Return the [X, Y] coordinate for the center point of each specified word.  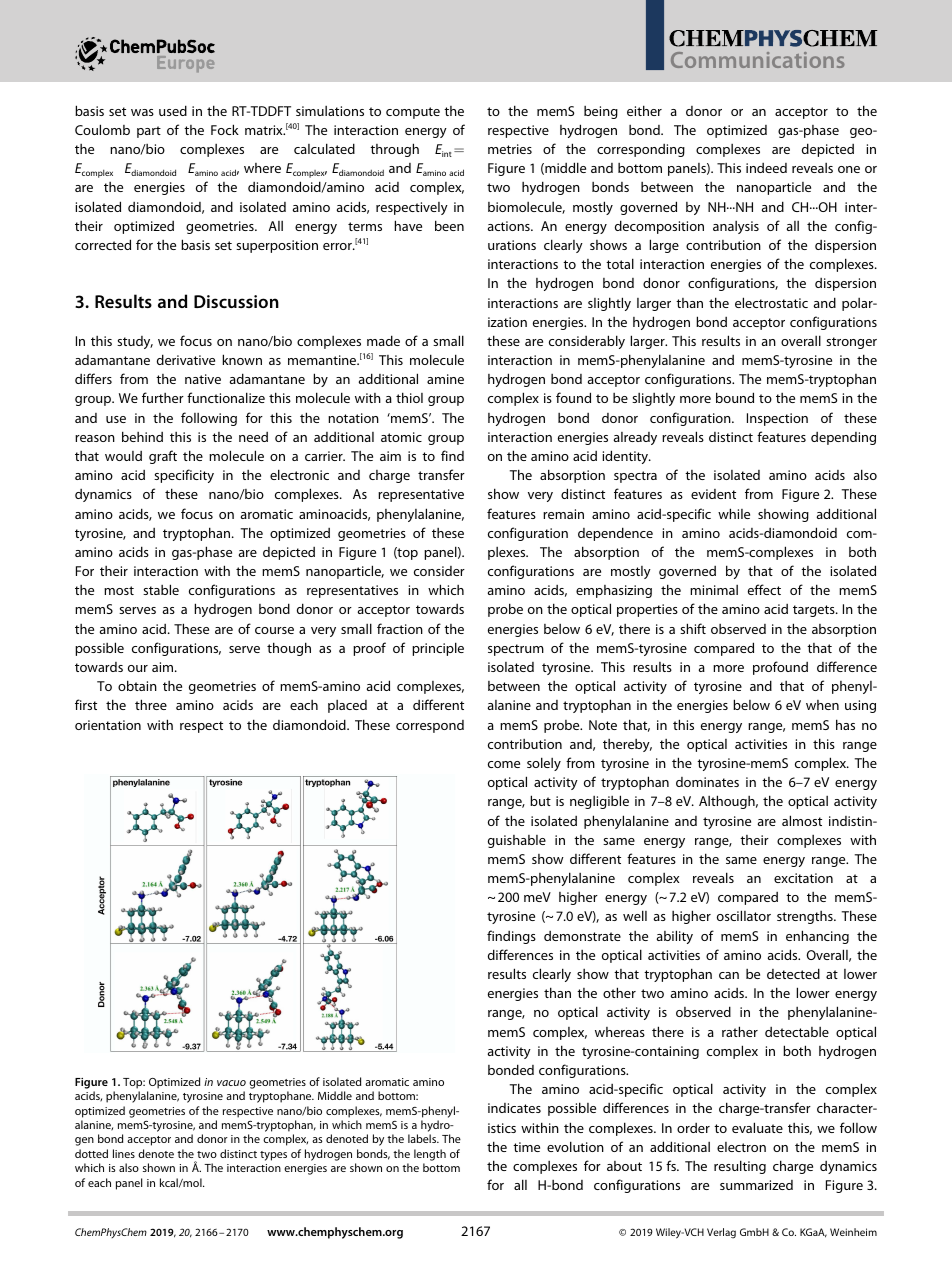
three [151, 704]
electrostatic [771, 302]
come [504, 764]
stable [161, 589]
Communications [757, 60]
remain [563, 514]
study [135, 342]
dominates [707, 782]
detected [793, 973]
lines [124, 1153]
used [173, 110]
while [734, 513]
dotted [91, 1153]
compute [413, 113]
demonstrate [582, 936]
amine [445, 379]
